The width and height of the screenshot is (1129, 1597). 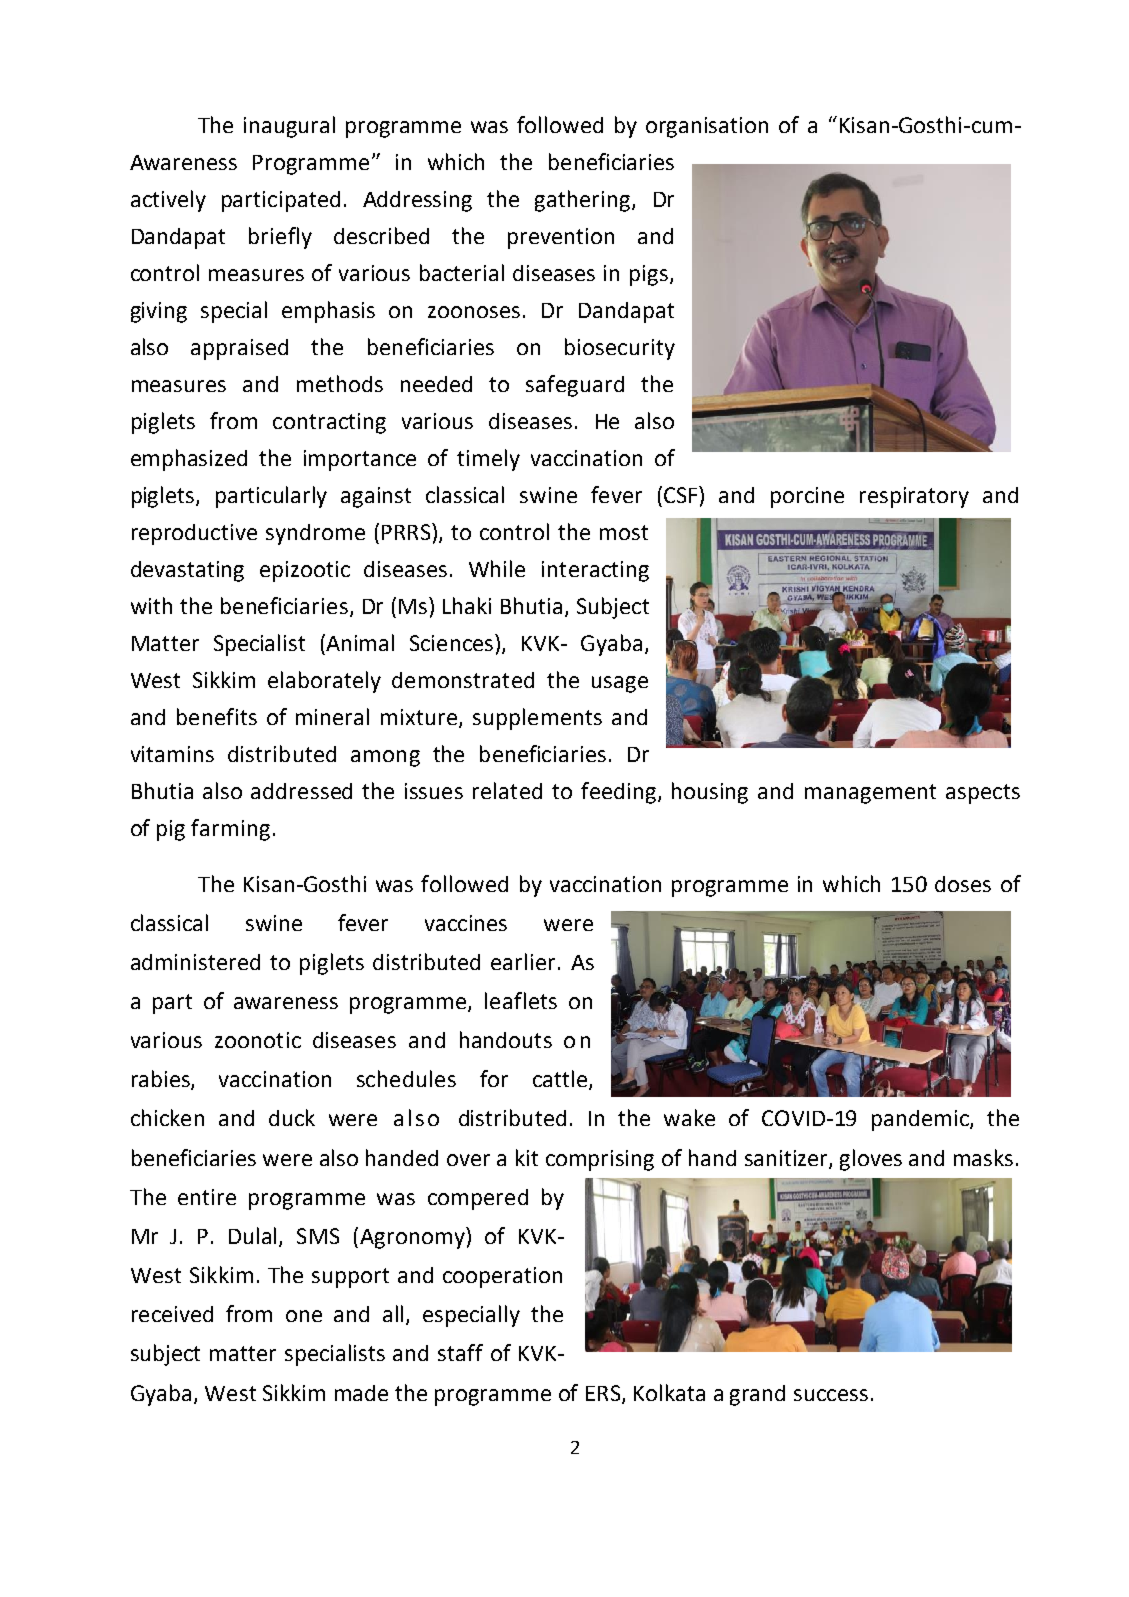 I want to click on gathering, so click(x=584, y=201).
